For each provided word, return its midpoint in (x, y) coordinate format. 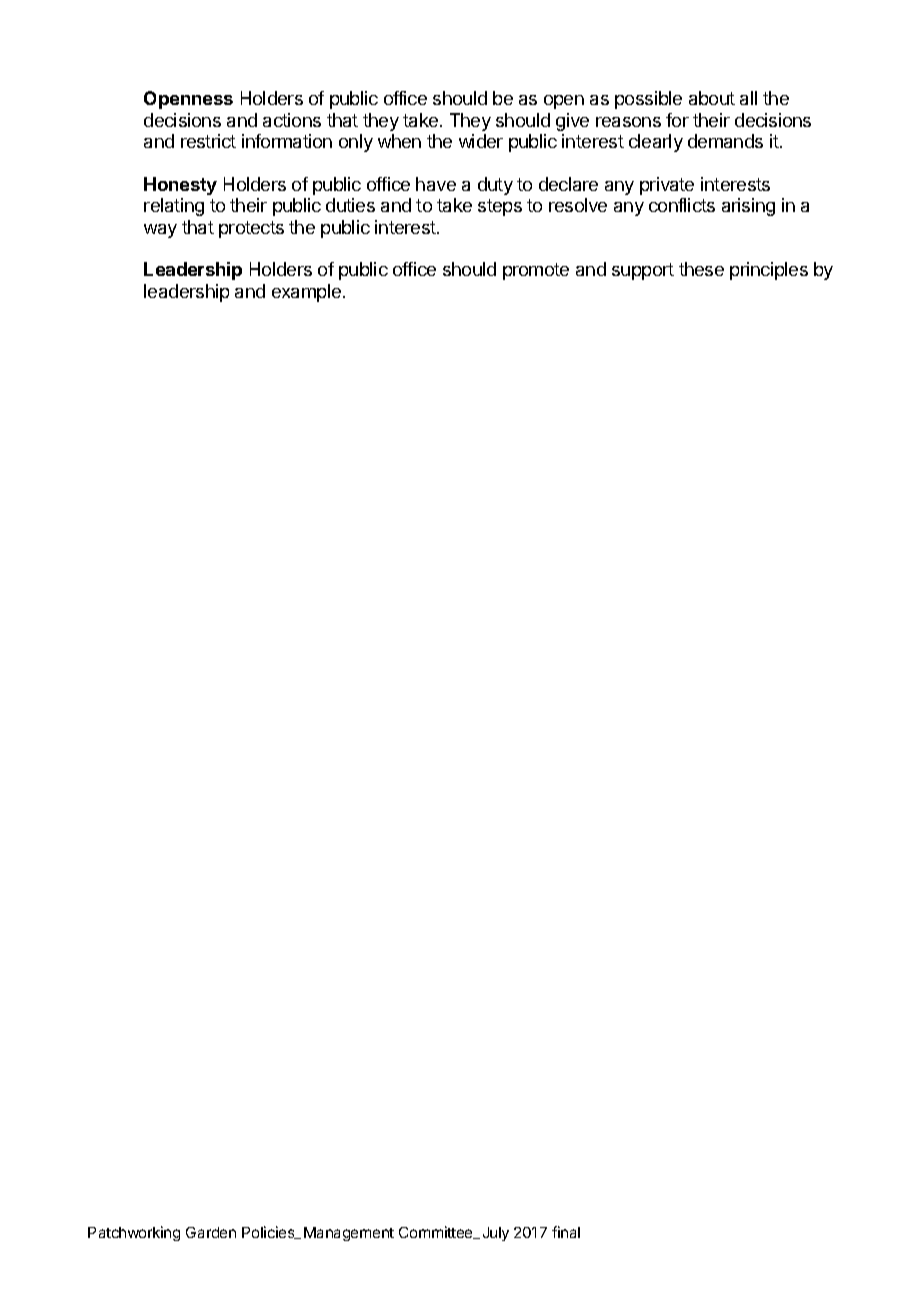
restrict (208, 141)
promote (536, 271)
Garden (211, 1232)
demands (725, 141)
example (306, 293)
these (701, 269)
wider (481, 141)
